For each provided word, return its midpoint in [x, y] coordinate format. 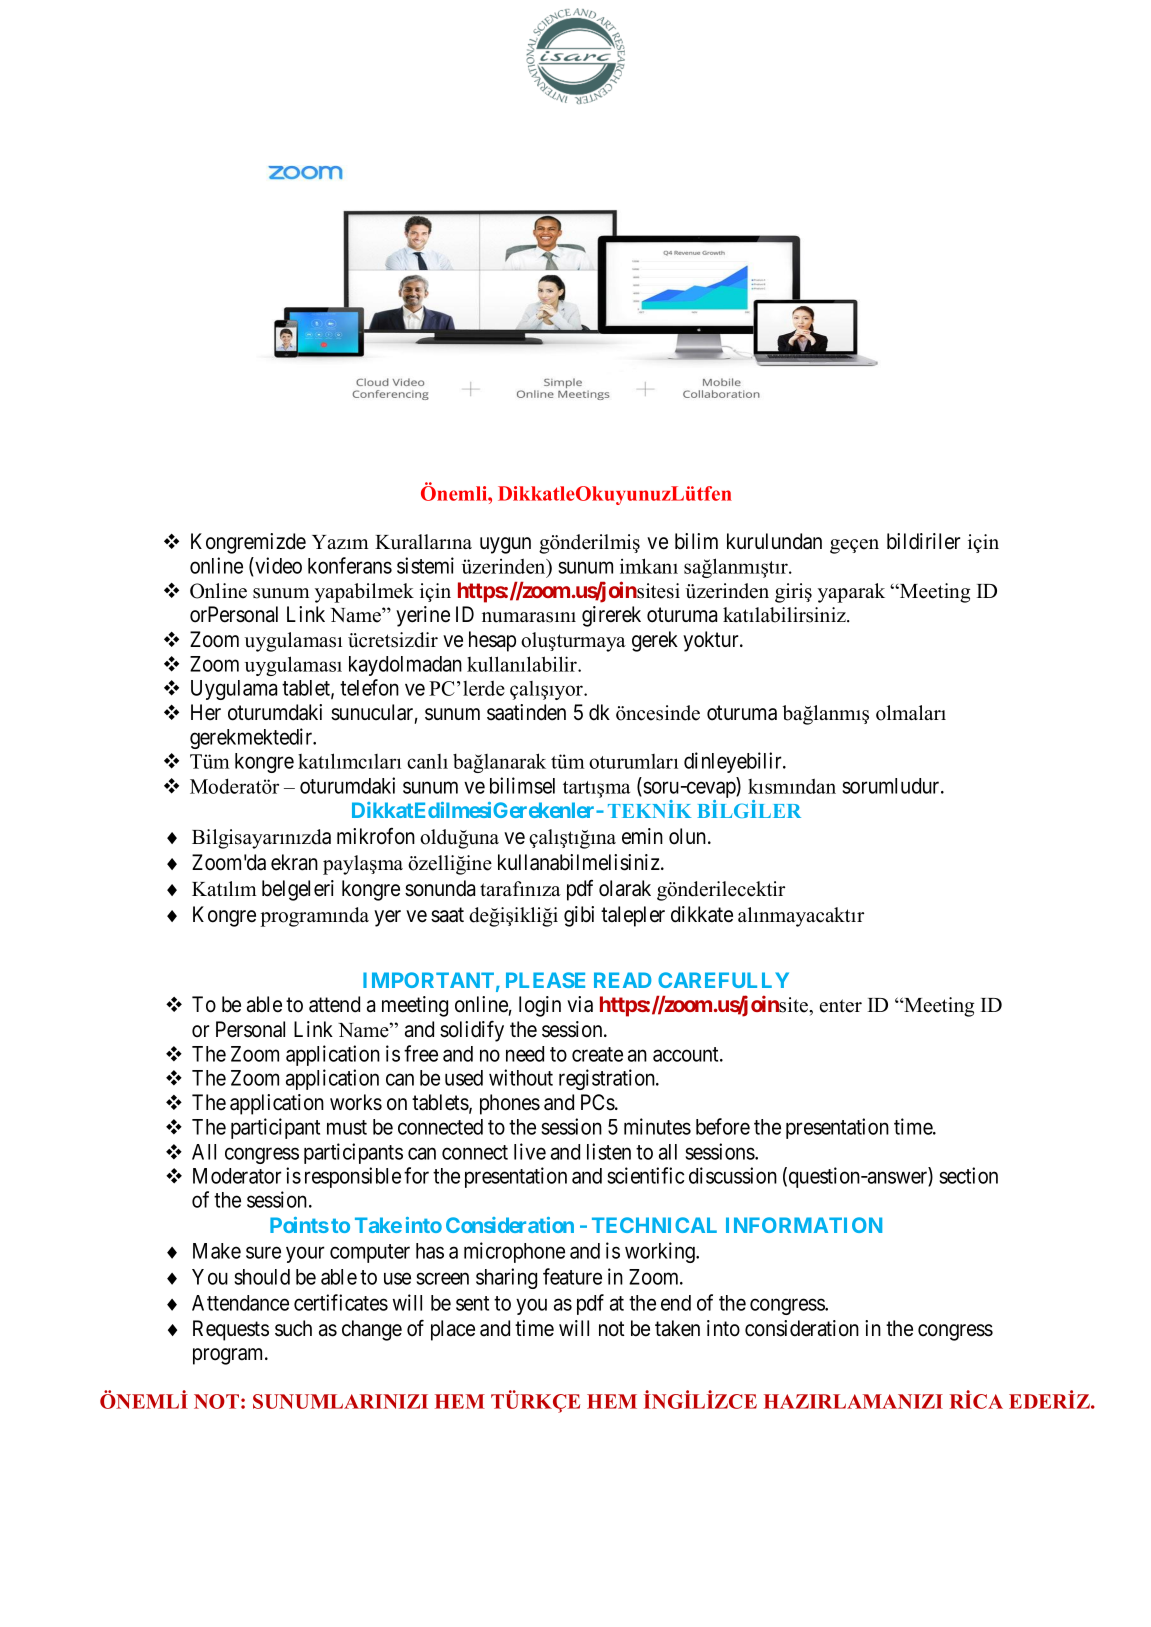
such [293, 1328]
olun [689, 836]
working [661, 1252]
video [277, 565]
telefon [369, 687]
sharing [506, 1278]
